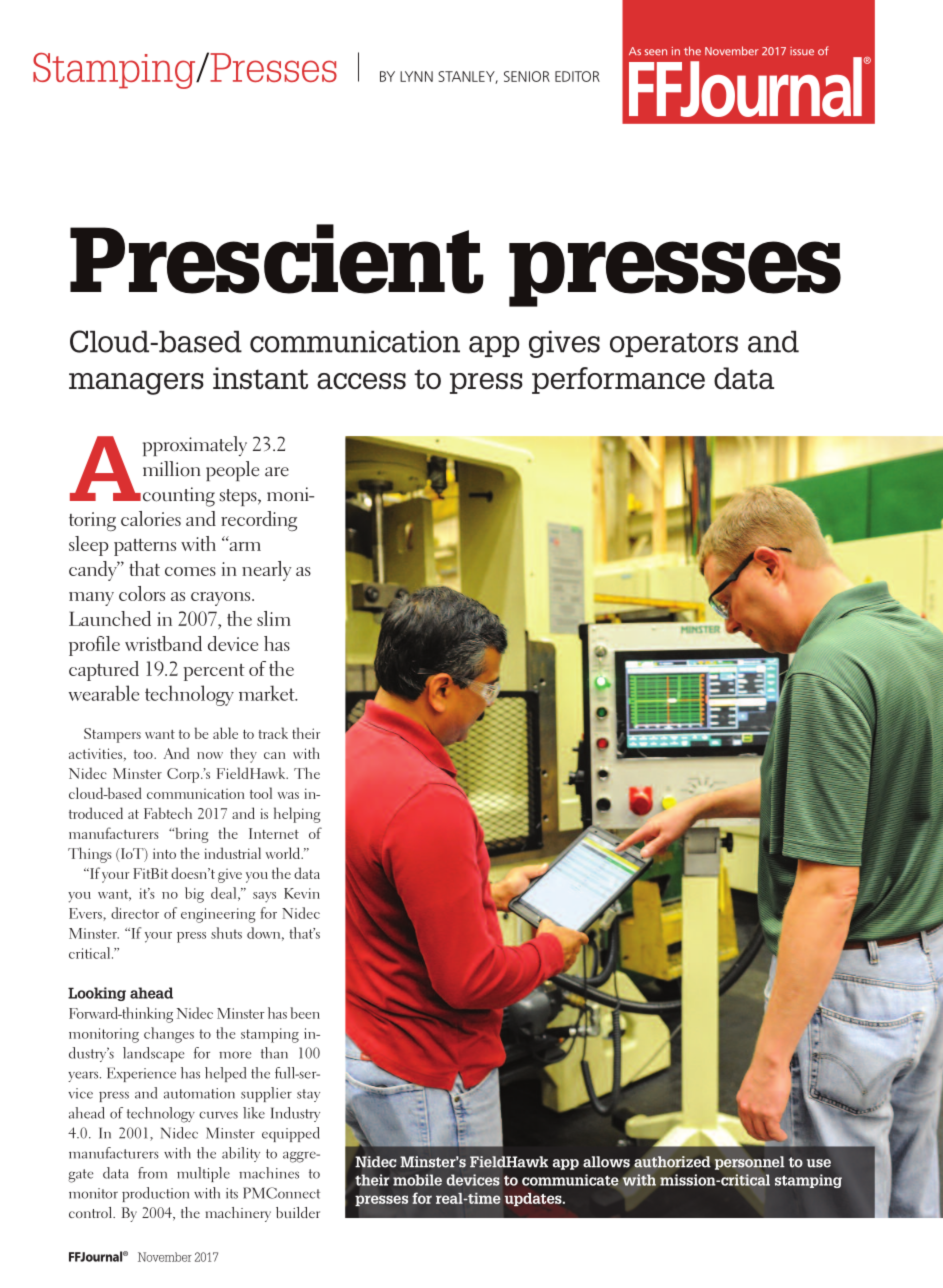  What do you see at coordinates (674, 345) in the document?
I see `operators` at bounding box center [674, 345].
